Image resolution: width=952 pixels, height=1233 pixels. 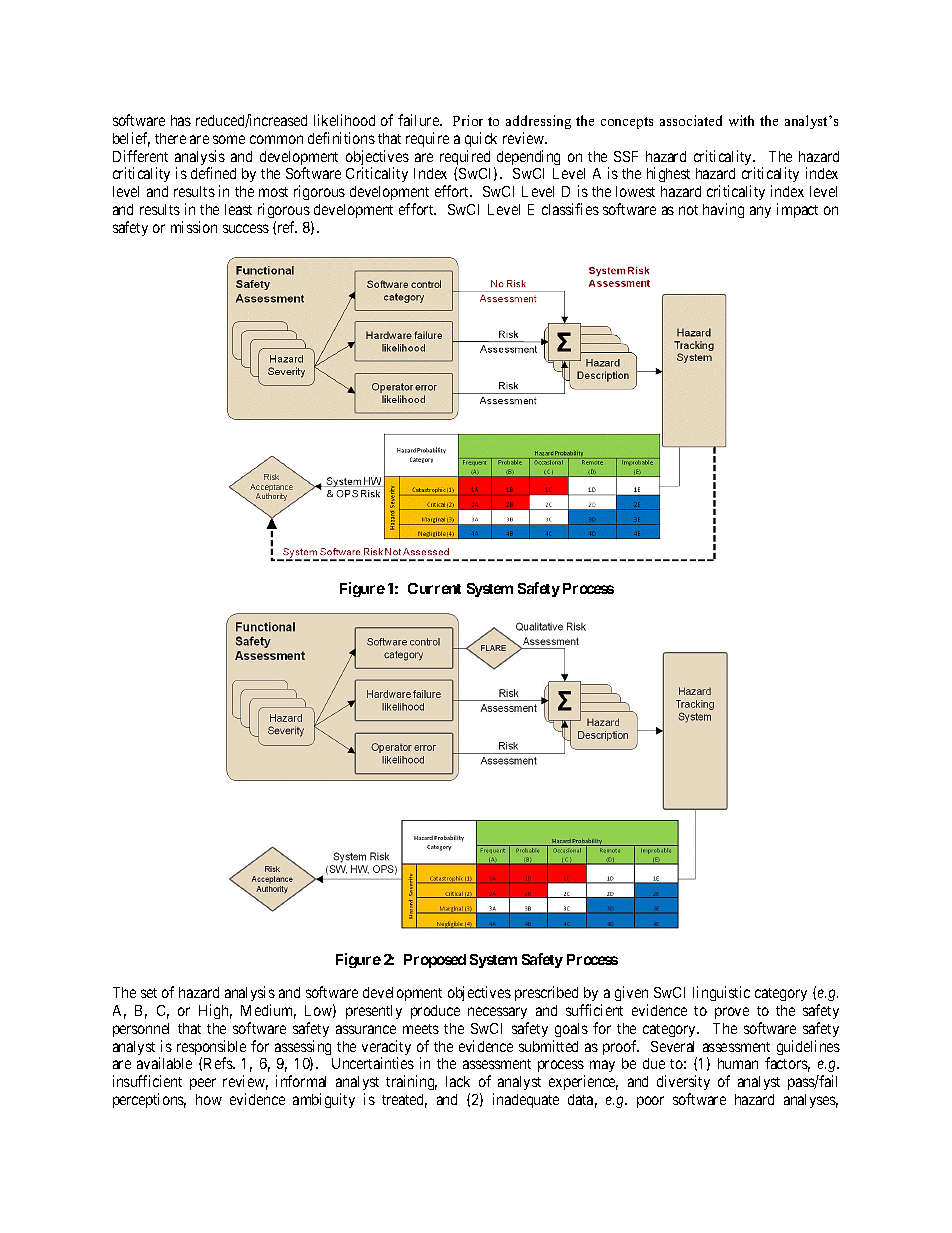 What do you see at coordinates (741, 120) in the document?
I see `with` at bounding box center [741, 120].
